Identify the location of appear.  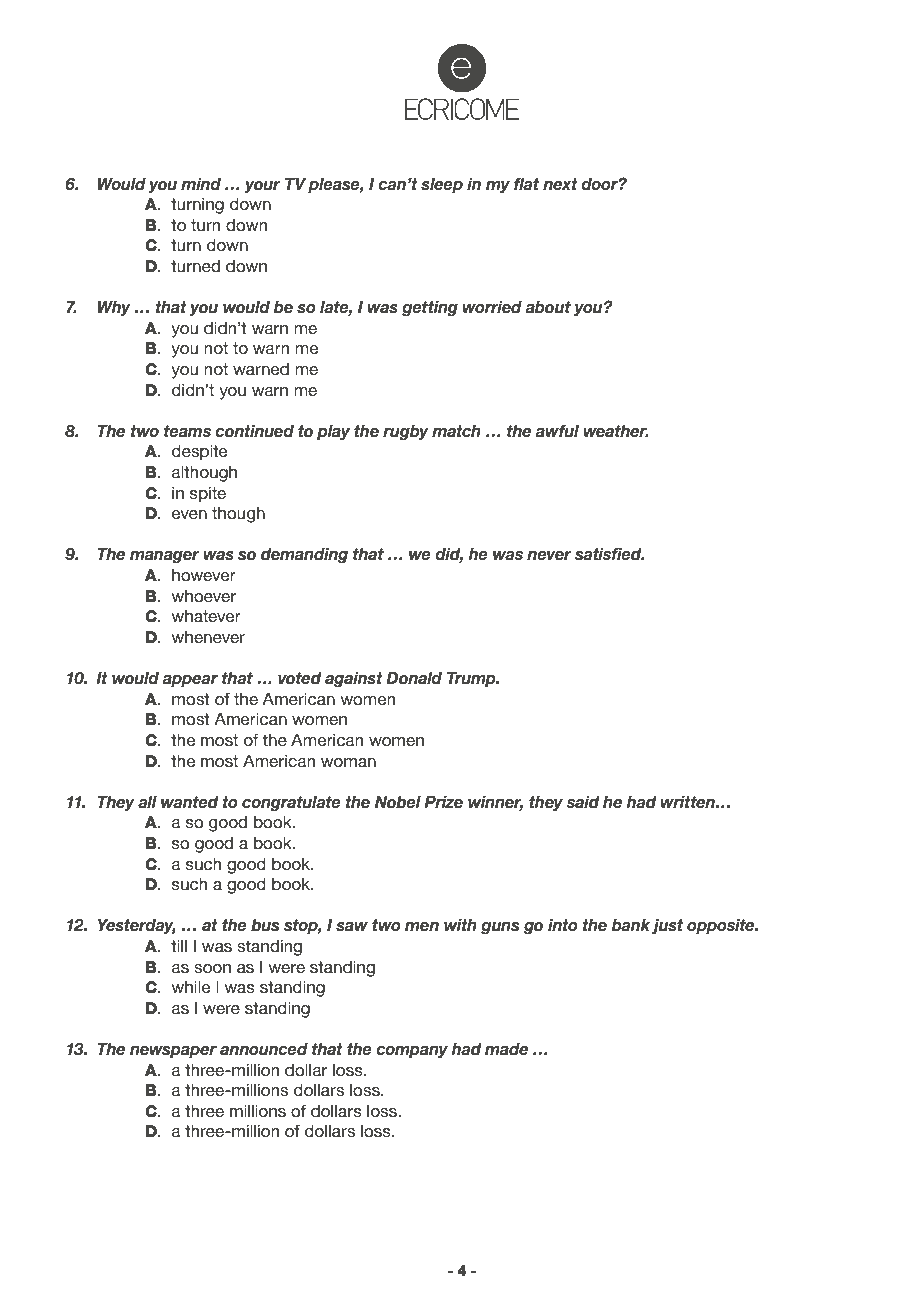
(190, 681).
